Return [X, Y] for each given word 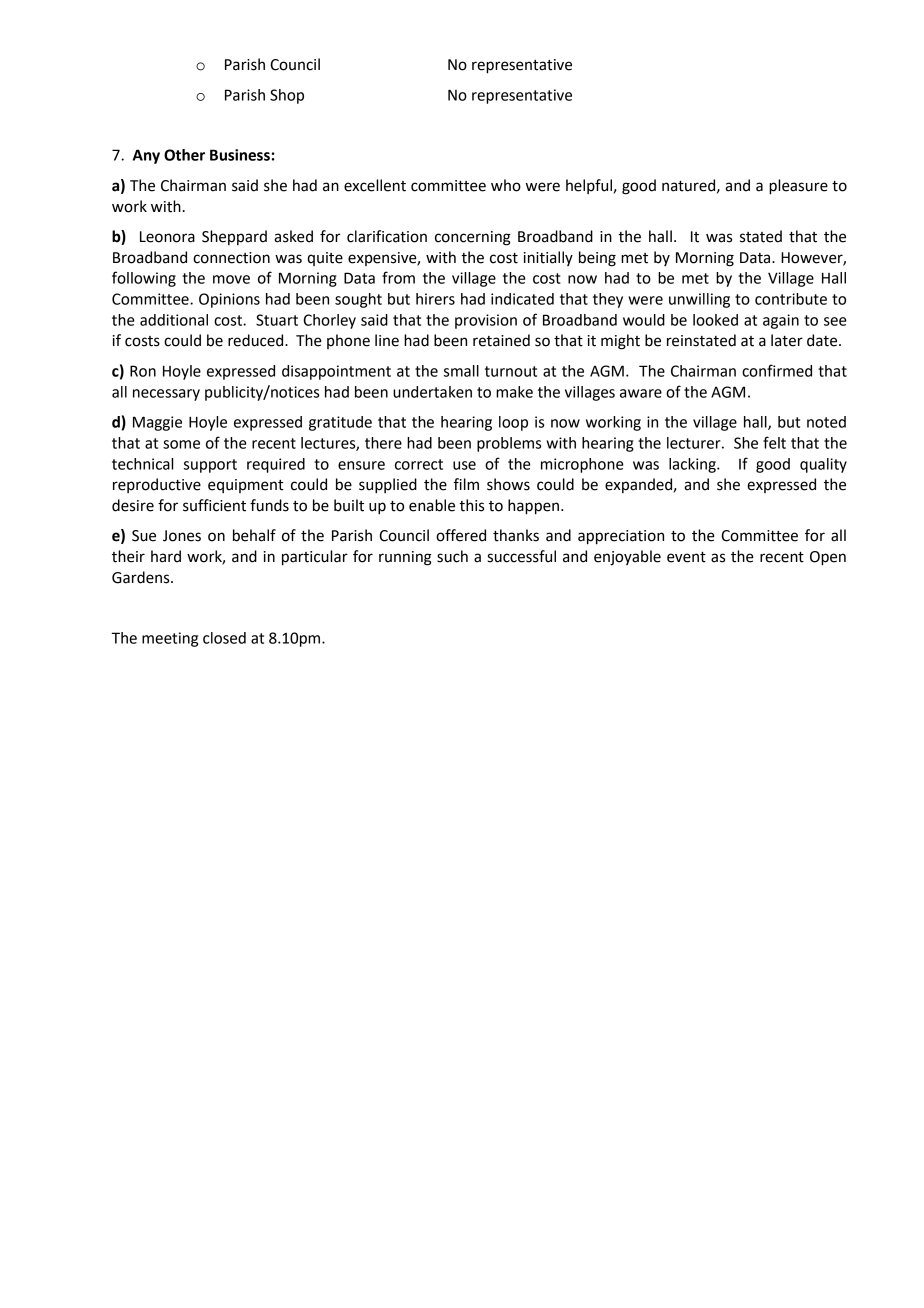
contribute [791, 299]
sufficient [214, 505]
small [461, 371]
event [686, 557]
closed [224, 638]
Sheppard [234, 237]
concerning [473, 238]
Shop [287, 96]
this [471, 505]
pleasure [798, 187]
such [452, 556]
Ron [143, 371]
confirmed [777, 370]
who [506, 185]
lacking [693, 465]
